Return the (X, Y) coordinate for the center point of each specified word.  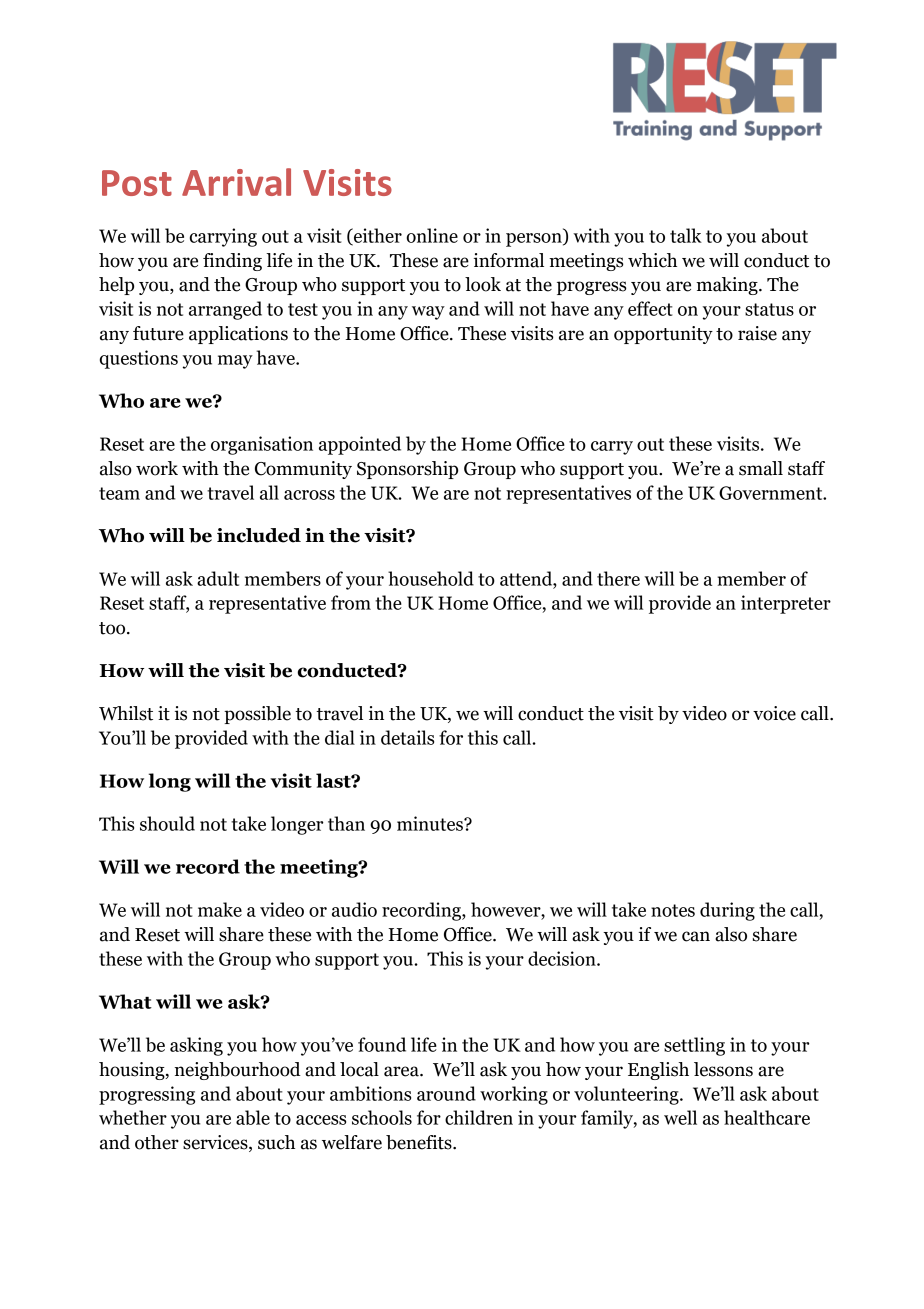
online (432, 235)
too (113, 628)
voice (774, 713)
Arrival (236, 182)
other (157, 1142)
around (446, 1093)
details (407, 737)
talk (686, 235)
